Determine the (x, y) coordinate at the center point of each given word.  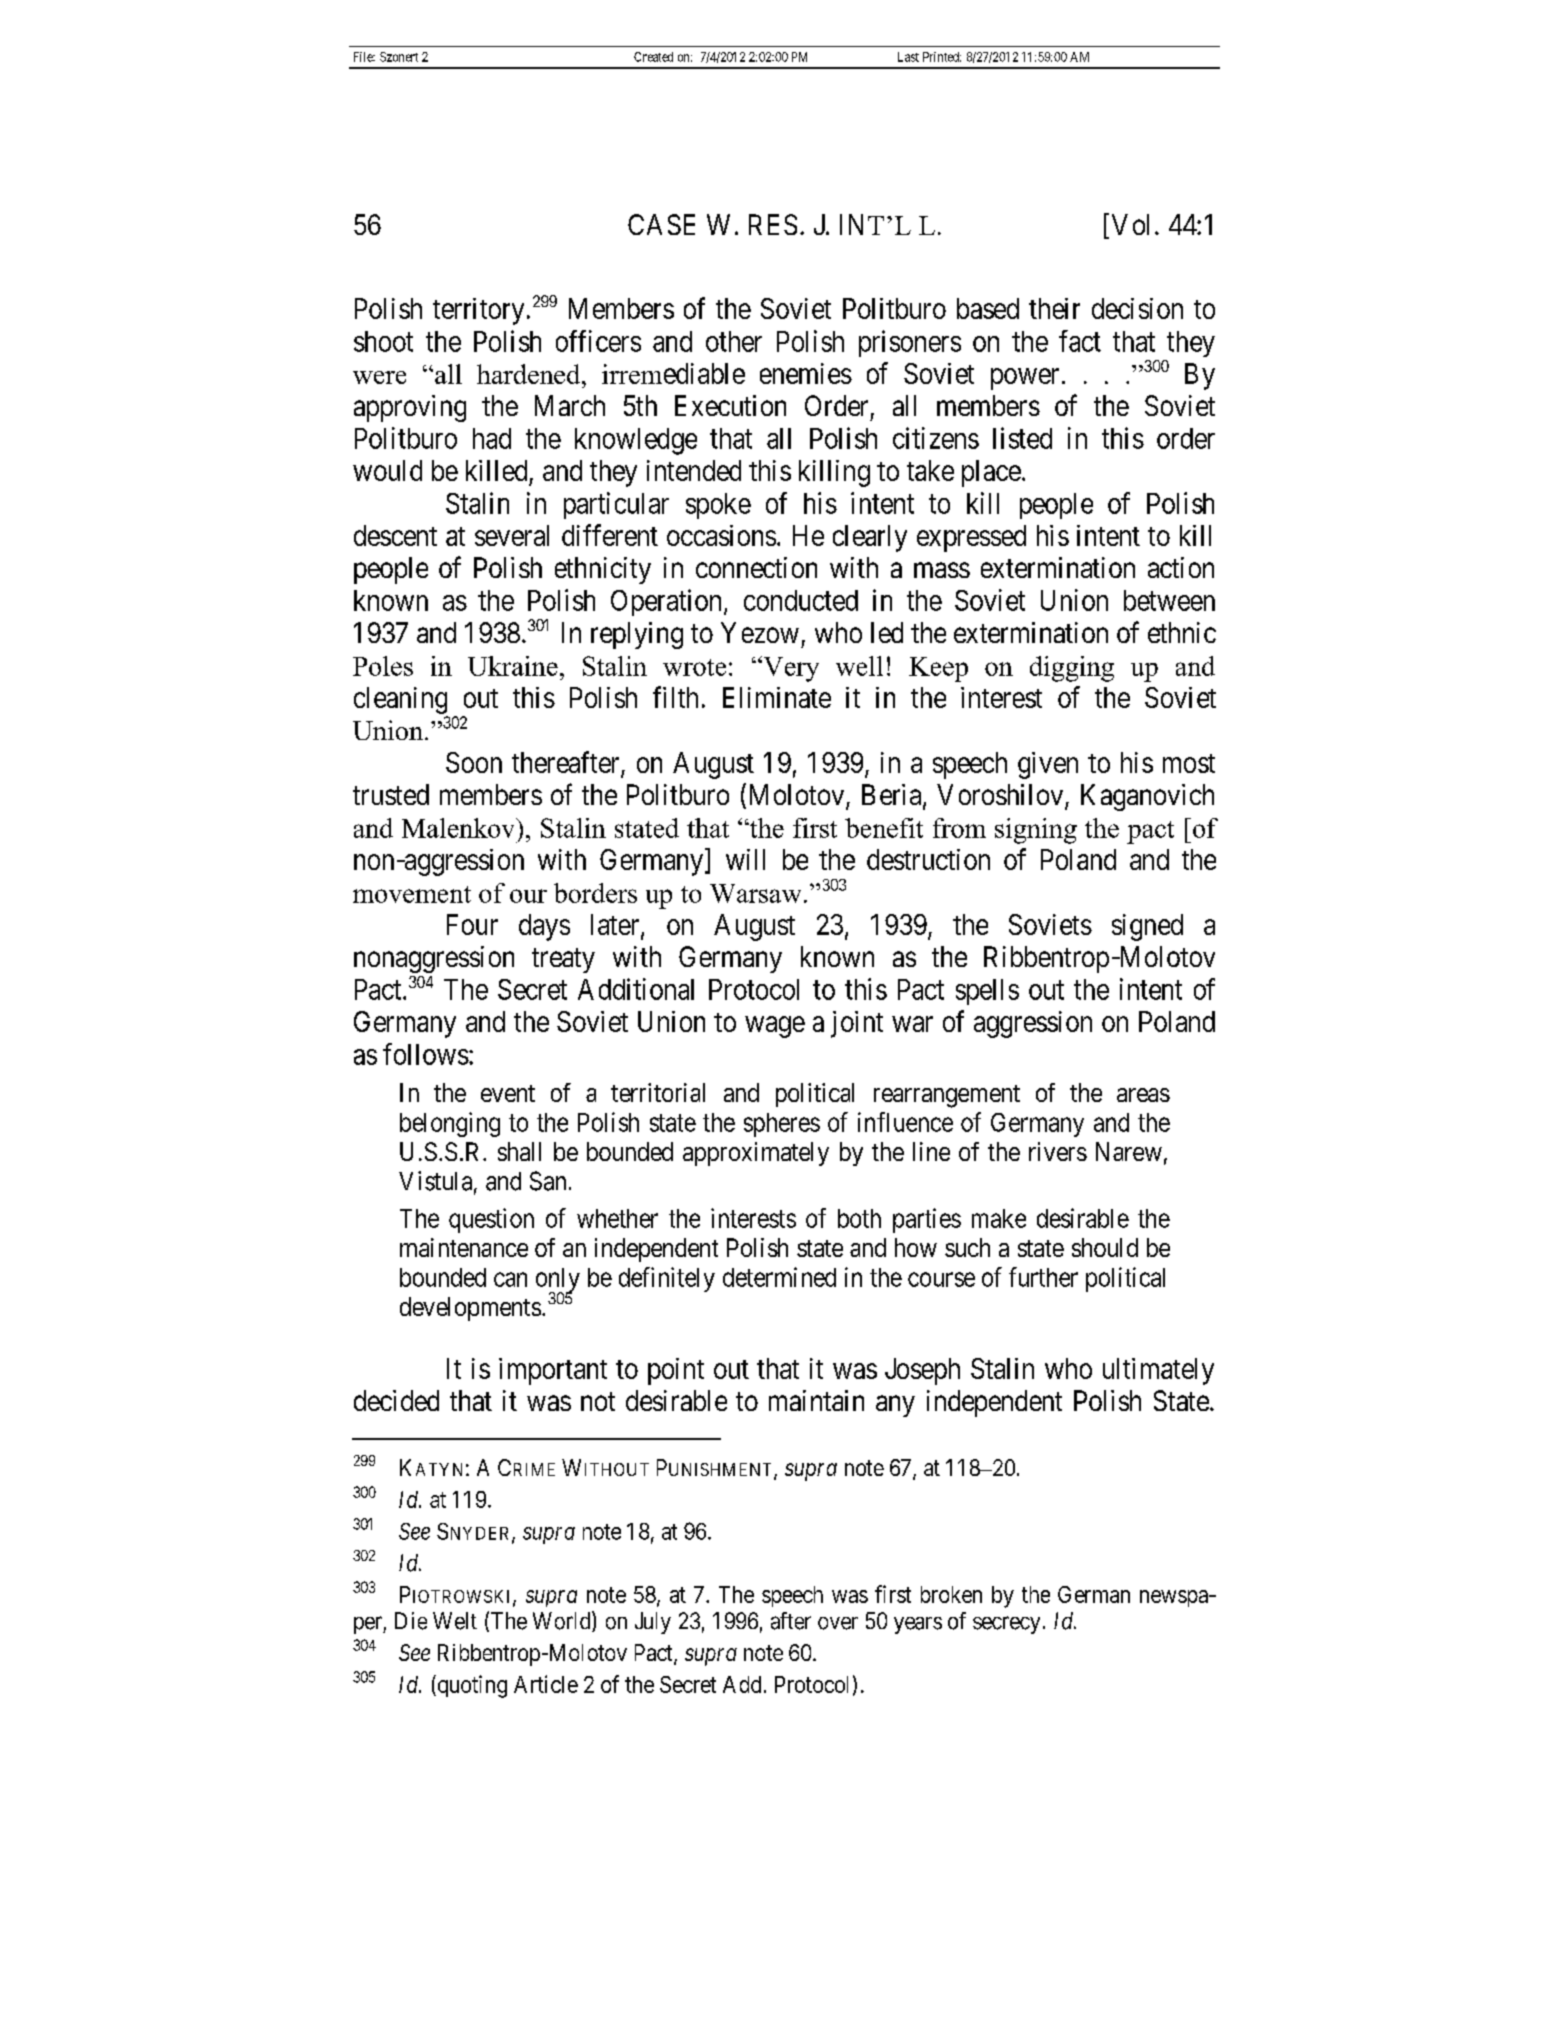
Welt (455, 1621)
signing (1036, 831)
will (745, 859)
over (838, 1623)
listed (1022, 438)
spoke (718, 506)
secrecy (1006, 1625)
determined (779, 1277)
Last (908, 57)
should (1105, 1247)
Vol (1130, 224)
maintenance (464, 1247)
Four (472, 924)
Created (653, 57)
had (492, 438)
